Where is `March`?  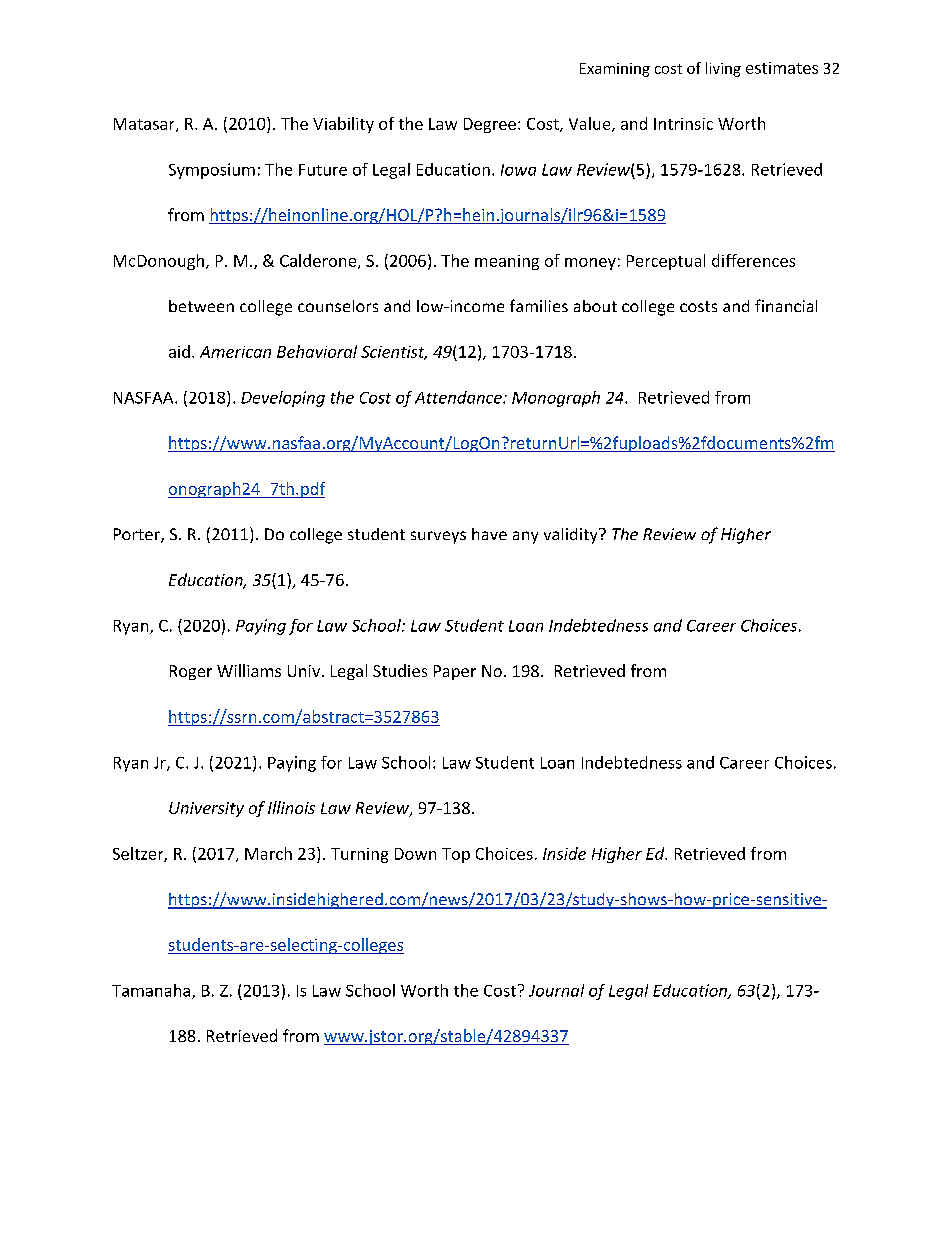 March is located at coordinates (268, 853).
